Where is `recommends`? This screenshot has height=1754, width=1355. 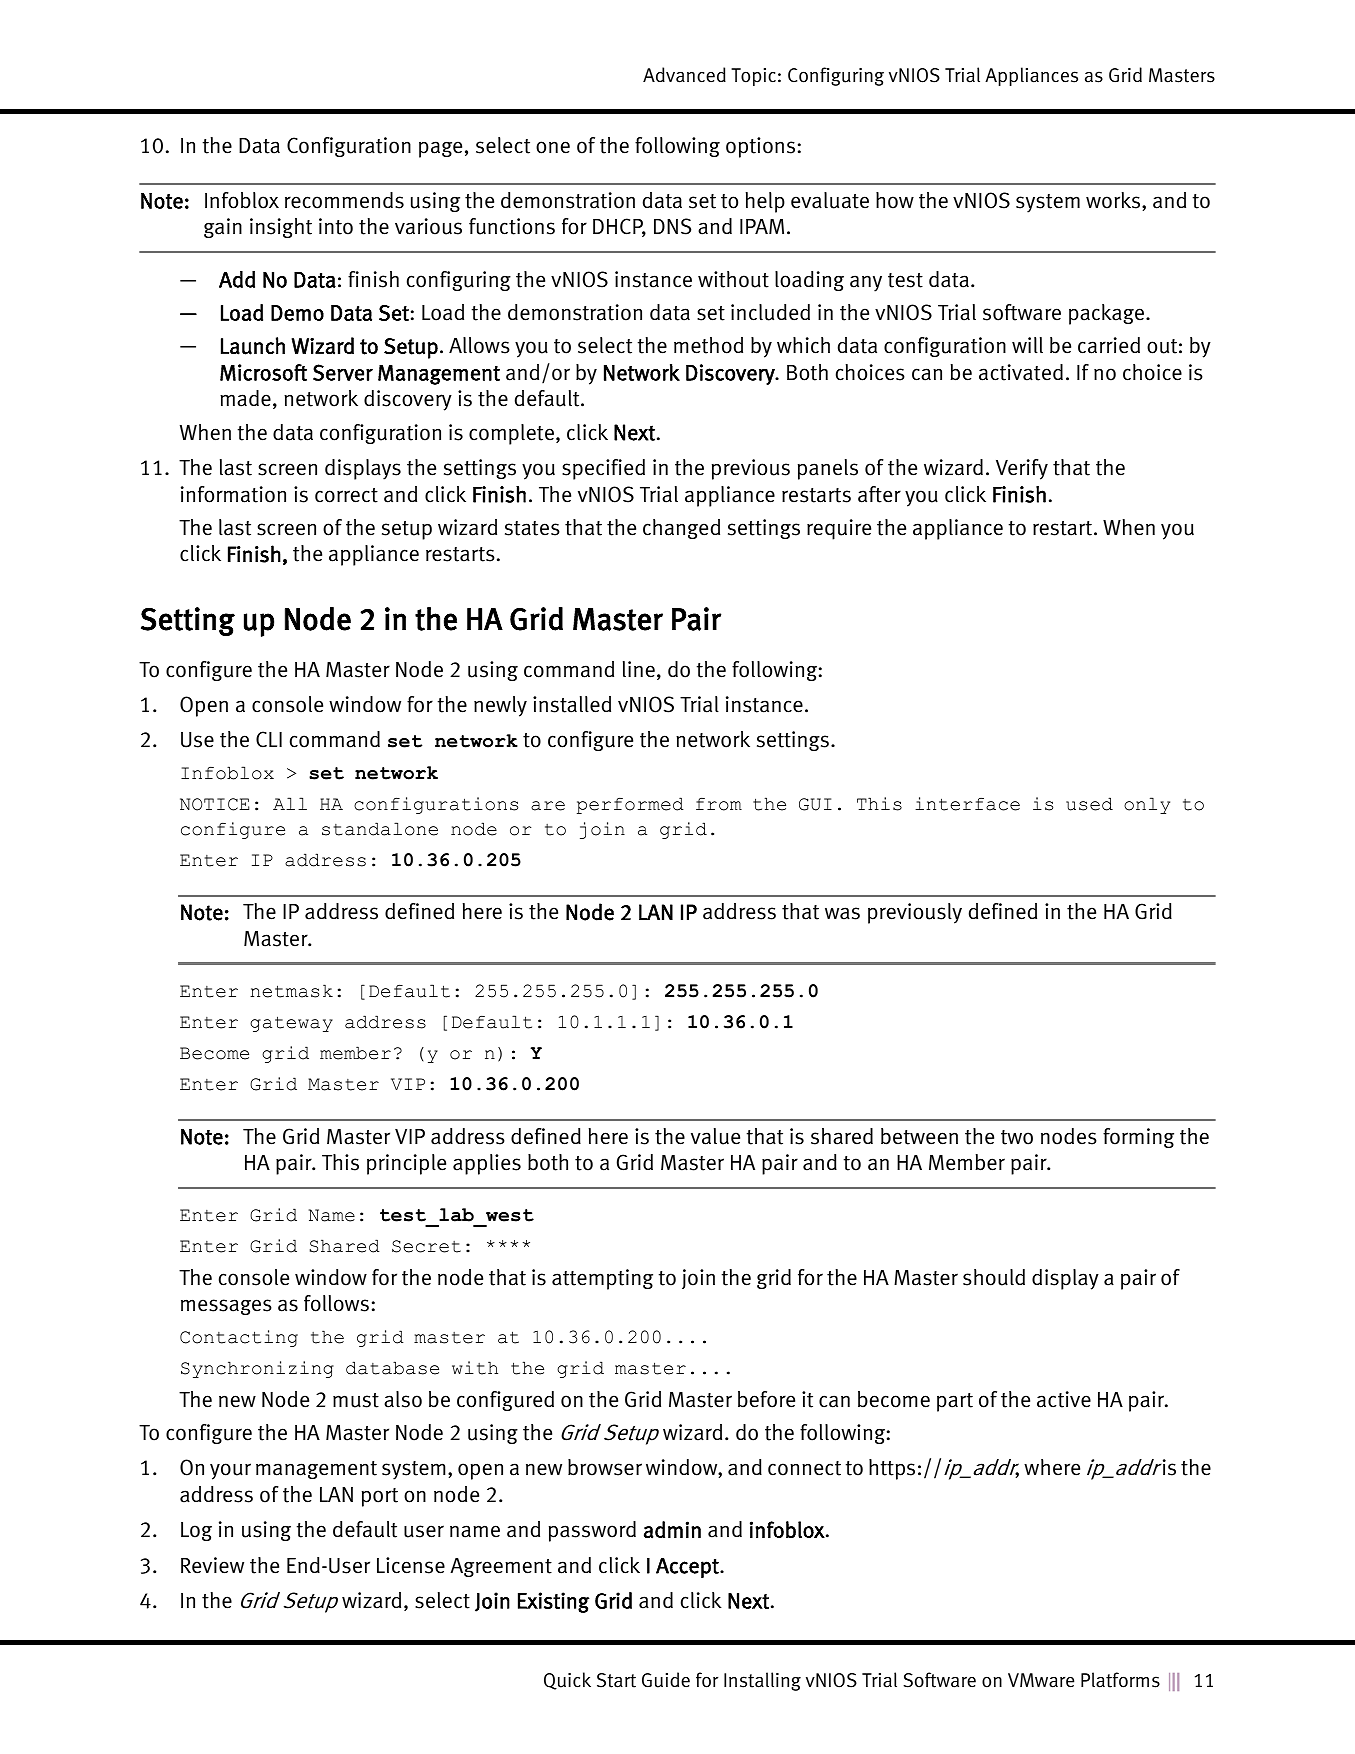 recommends is located at coordinates (344, 200).
